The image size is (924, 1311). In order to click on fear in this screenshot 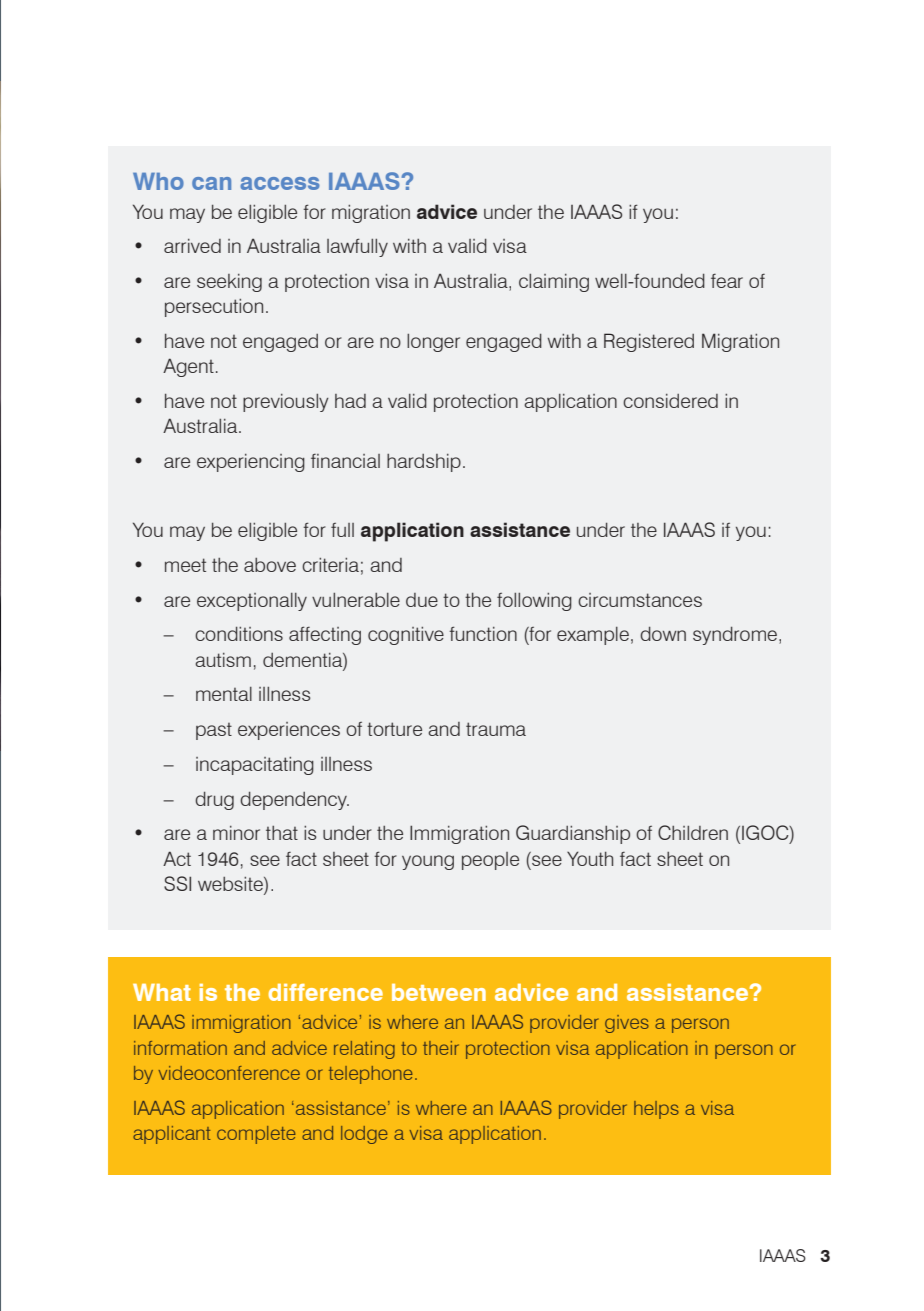, I will do `click(727, 281)`.
